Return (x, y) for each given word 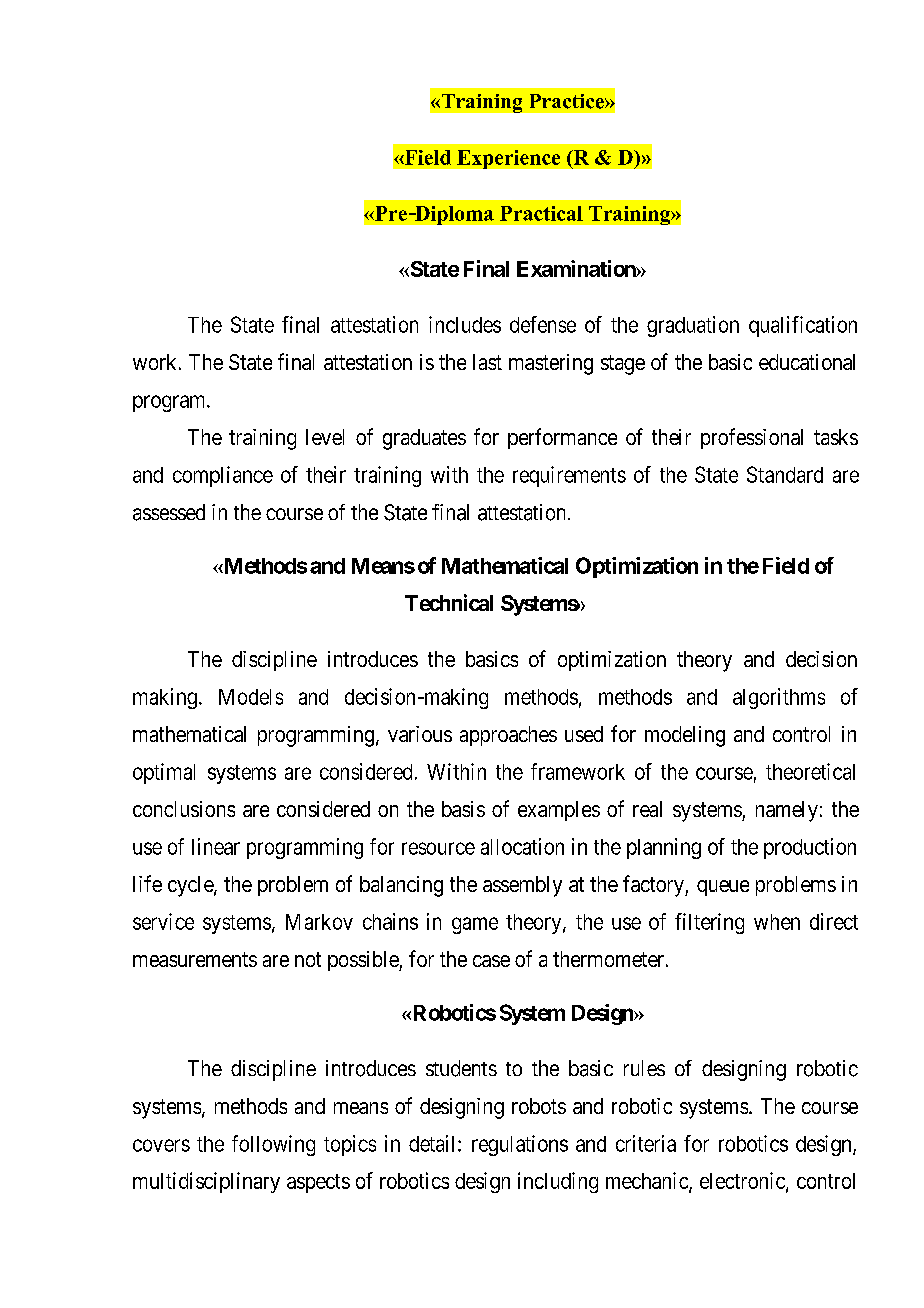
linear (216, 846)
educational (807, 362)
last (487, 362)
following (273, 1145)
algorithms (779, 698)
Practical (541, 213)
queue (723, 888)
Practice (568, 101)
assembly (522, 886)
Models (251, 697)
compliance (223, 476)
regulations (520, 1145)
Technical (449, 602)
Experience (508, 159)
